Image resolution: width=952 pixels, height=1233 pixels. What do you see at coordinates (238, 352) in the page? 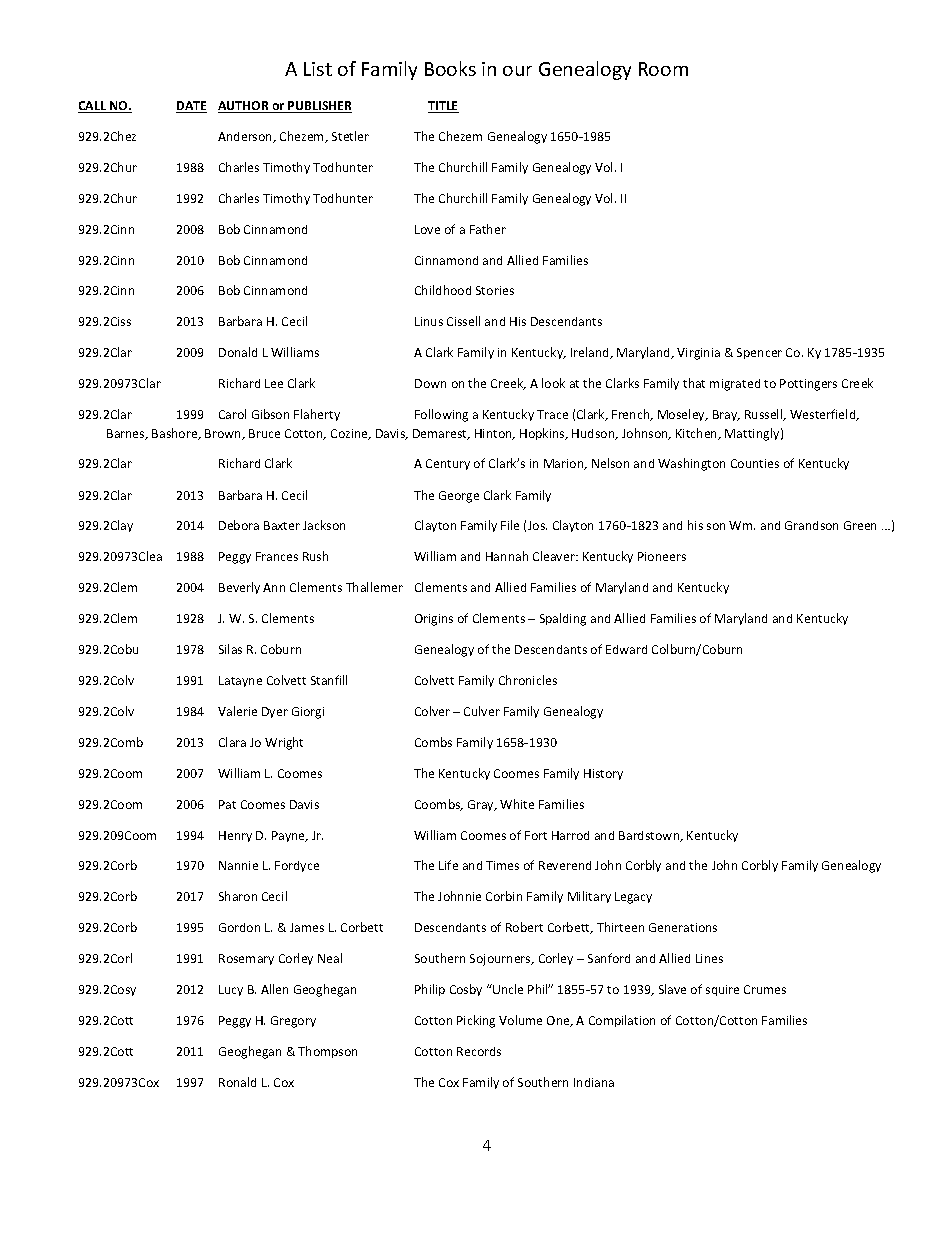
I see `Donald` at bounding box center [238, 352].
